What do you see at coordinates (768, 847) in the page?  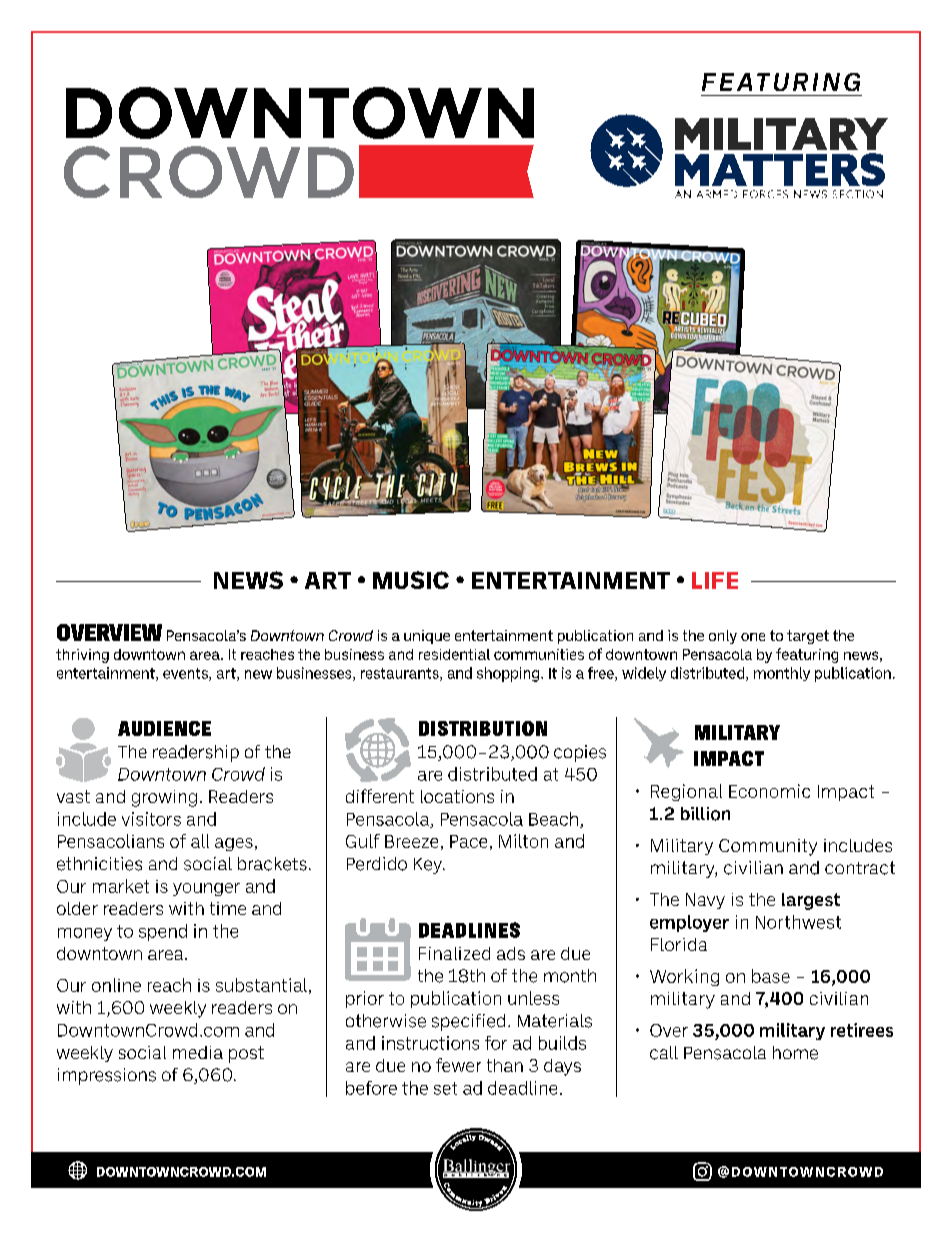 I see `Community` at bounding box center [768, 847].
